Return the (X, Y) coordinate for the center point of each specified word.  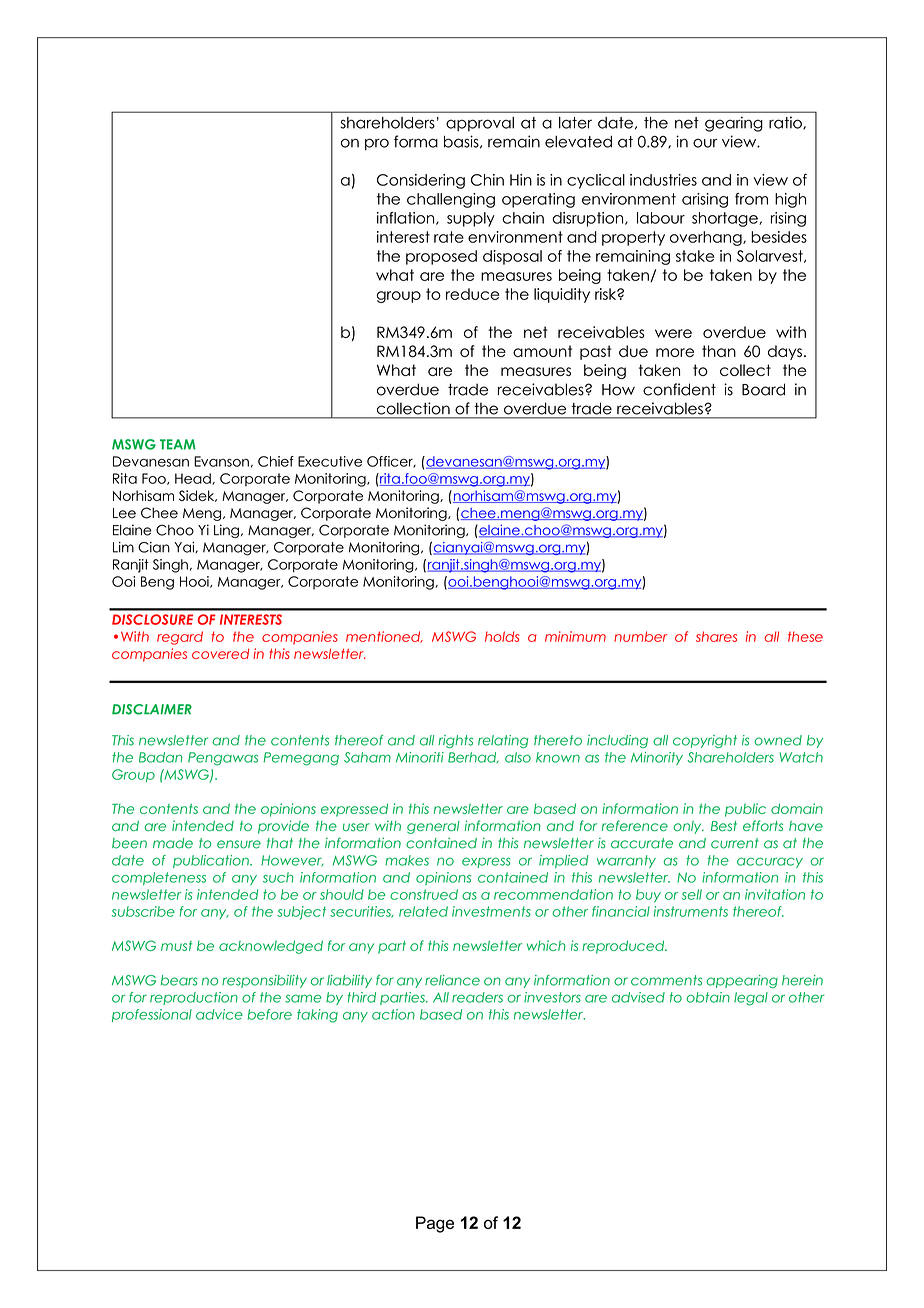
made (173, 843)
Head (194, 479)
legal (751, 999)
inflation (407, 218)
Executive (330, 461)
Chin (487, 180)
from (751, 199)
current (735, 843)
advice (219, 1014)
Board (763, 389)
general (433, 827)
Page (435, 1224)
